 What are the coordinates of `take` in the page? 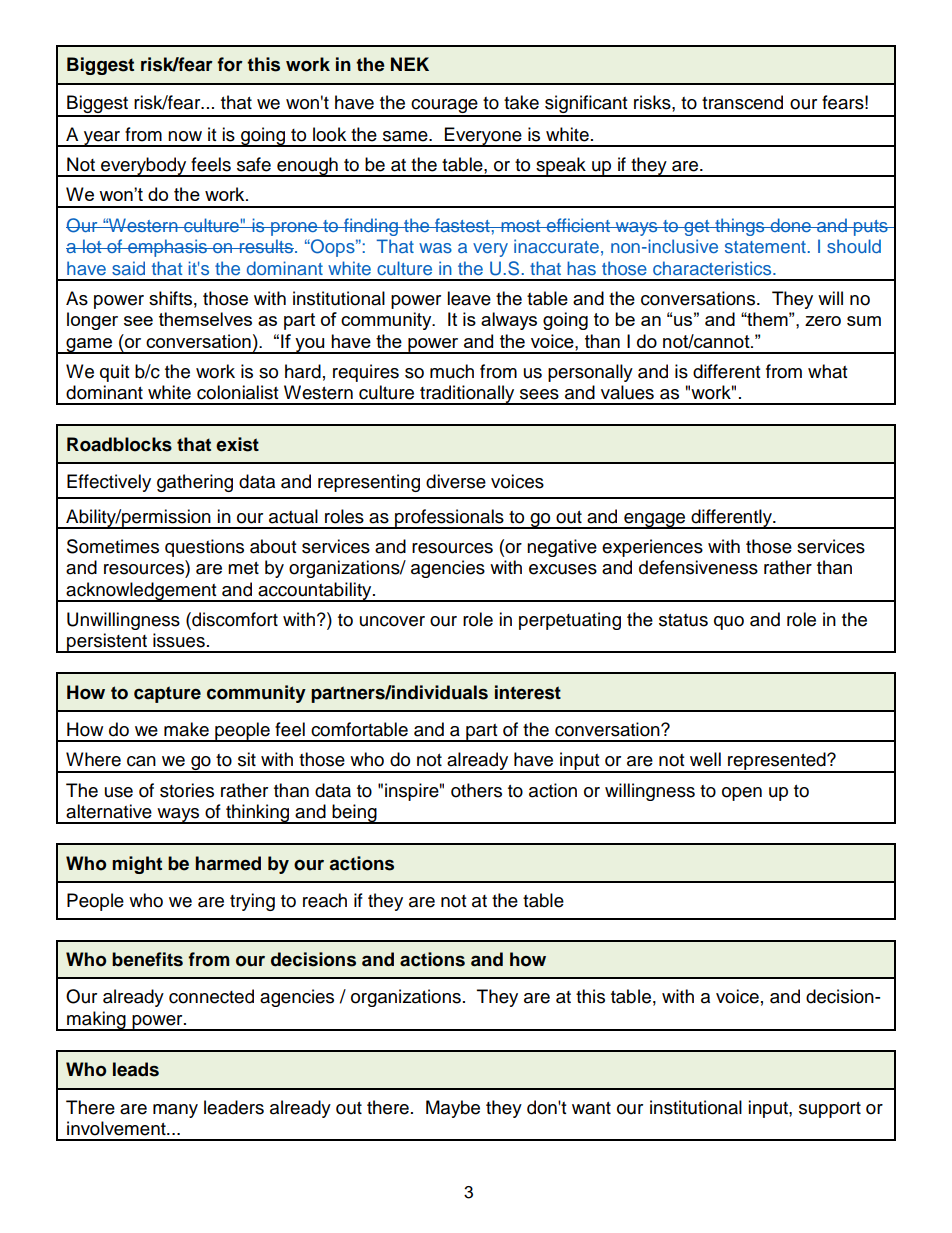 It's located at (521, 102).
